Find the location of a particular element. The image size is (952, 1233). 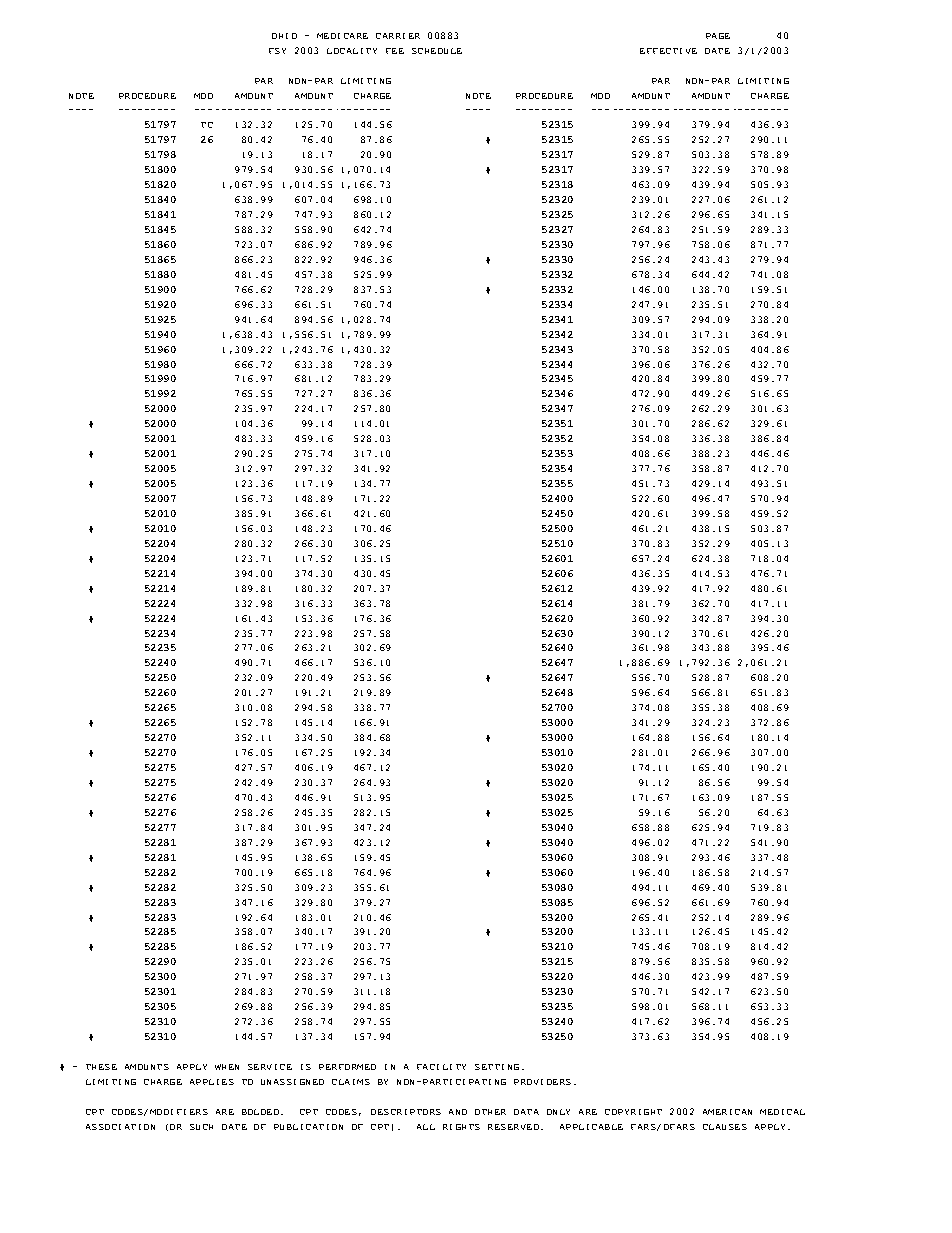

FACILITY is located at coordinates (441, 1067).
